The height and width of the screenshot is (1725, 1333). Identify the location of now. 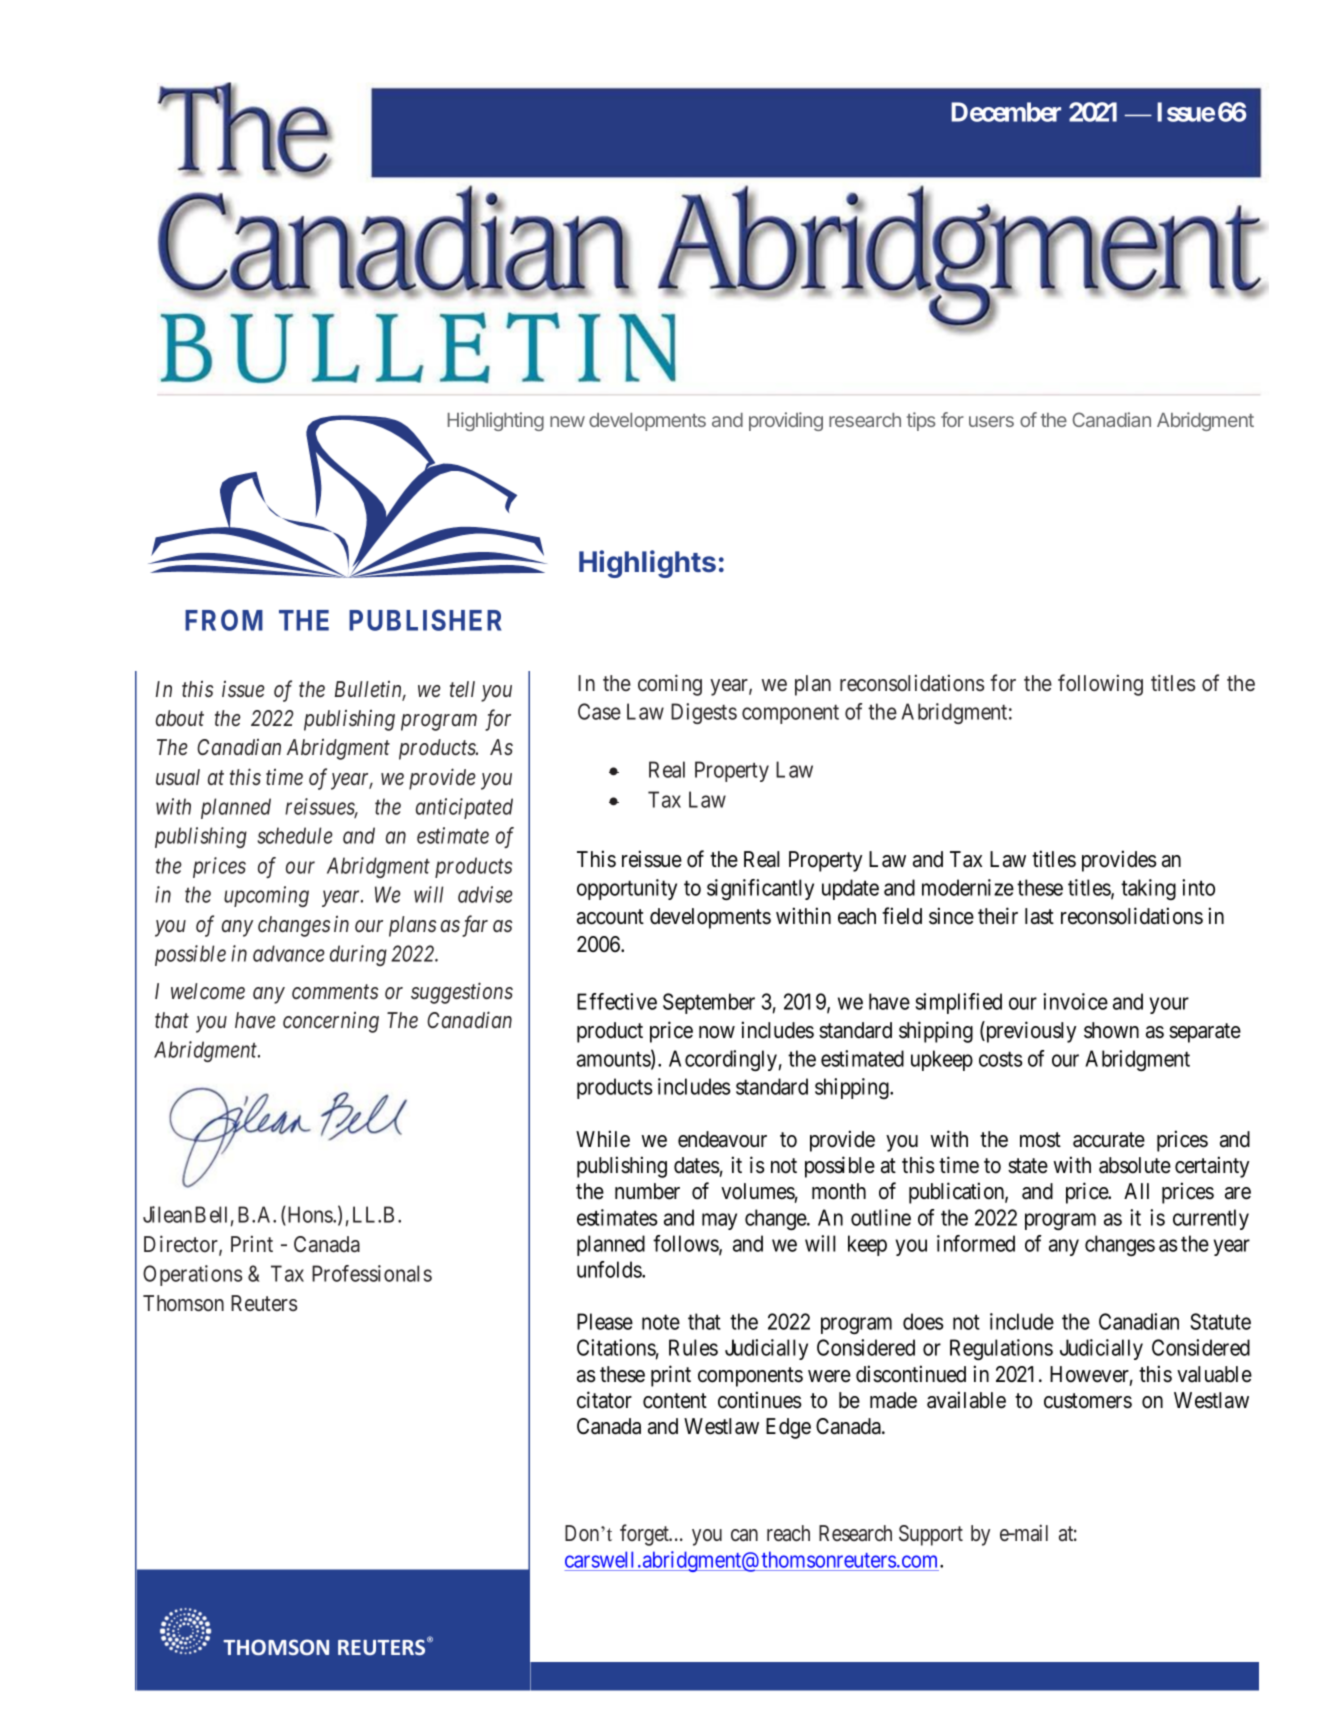
(717, 1032).
